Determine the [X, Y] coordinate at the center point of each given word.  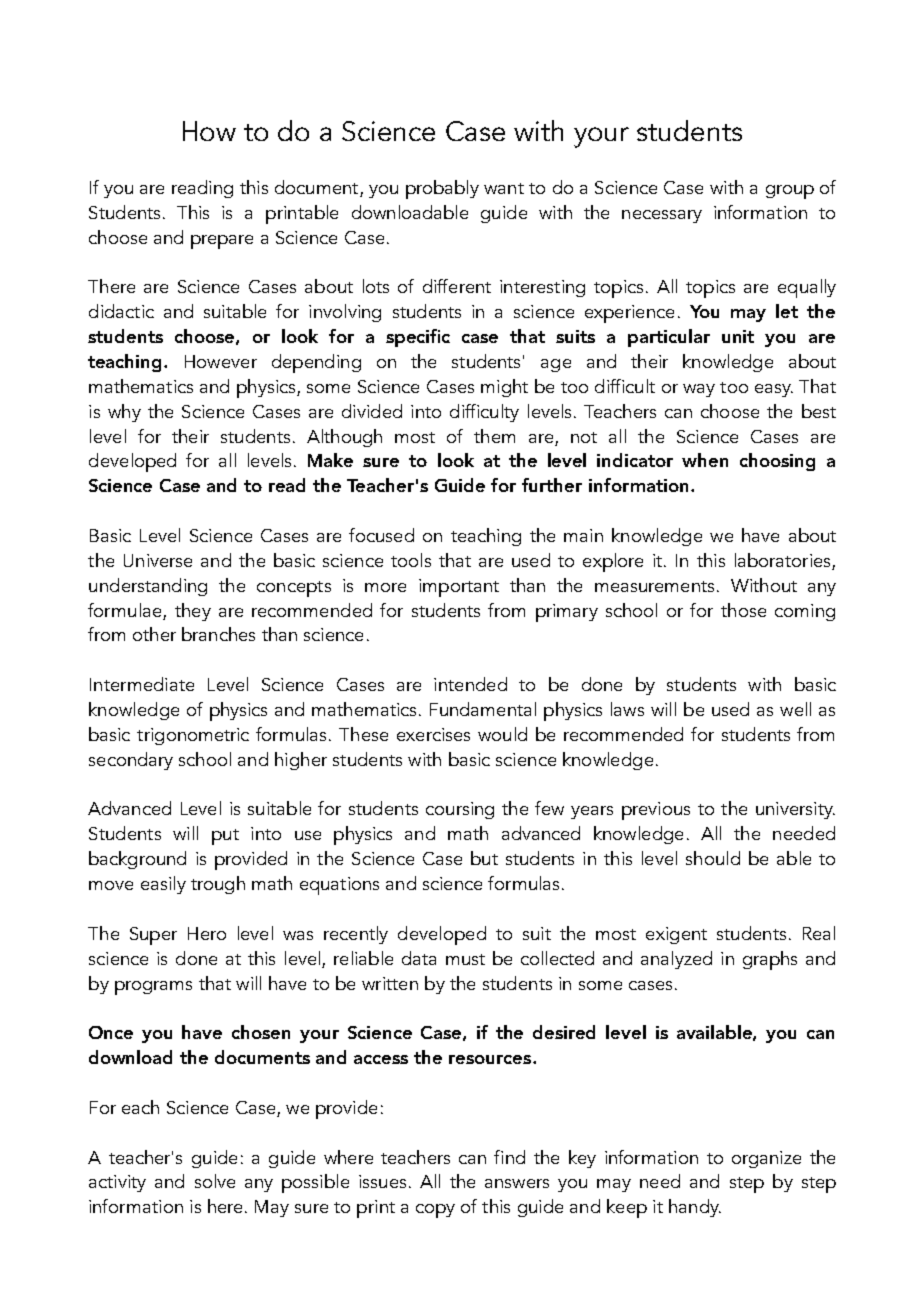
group [790, 192]
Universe [158, 560]
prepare [222, 242]
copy [435, 1211]
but [484, 858]
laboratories [784, 561]
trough [218, 885]
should [713, 858]
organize [766, 1159]
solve [215, 1181]
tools [411, 560]
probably [442, 189]
